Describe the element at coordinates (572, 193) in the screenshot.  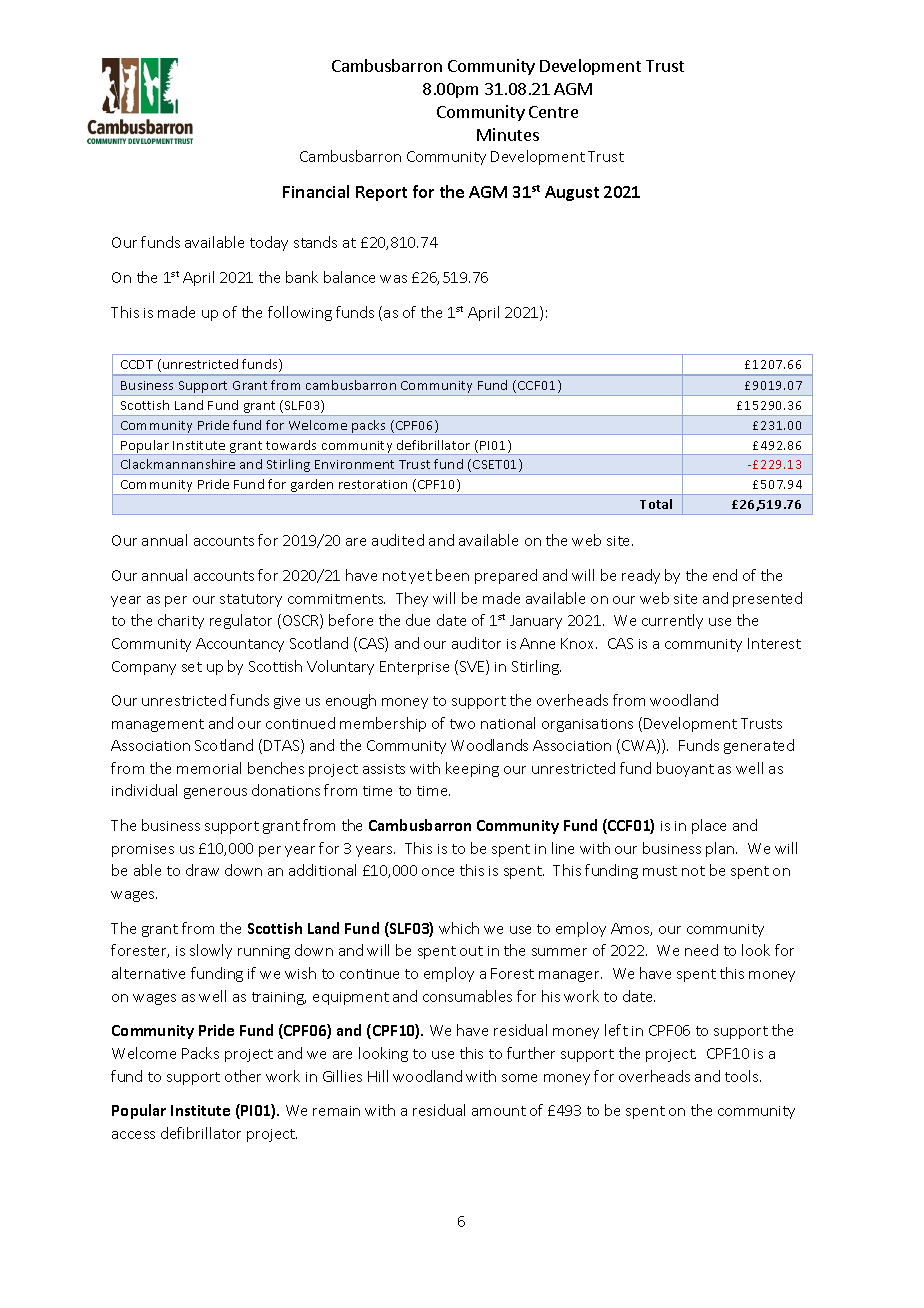
I see `August` at that location.
